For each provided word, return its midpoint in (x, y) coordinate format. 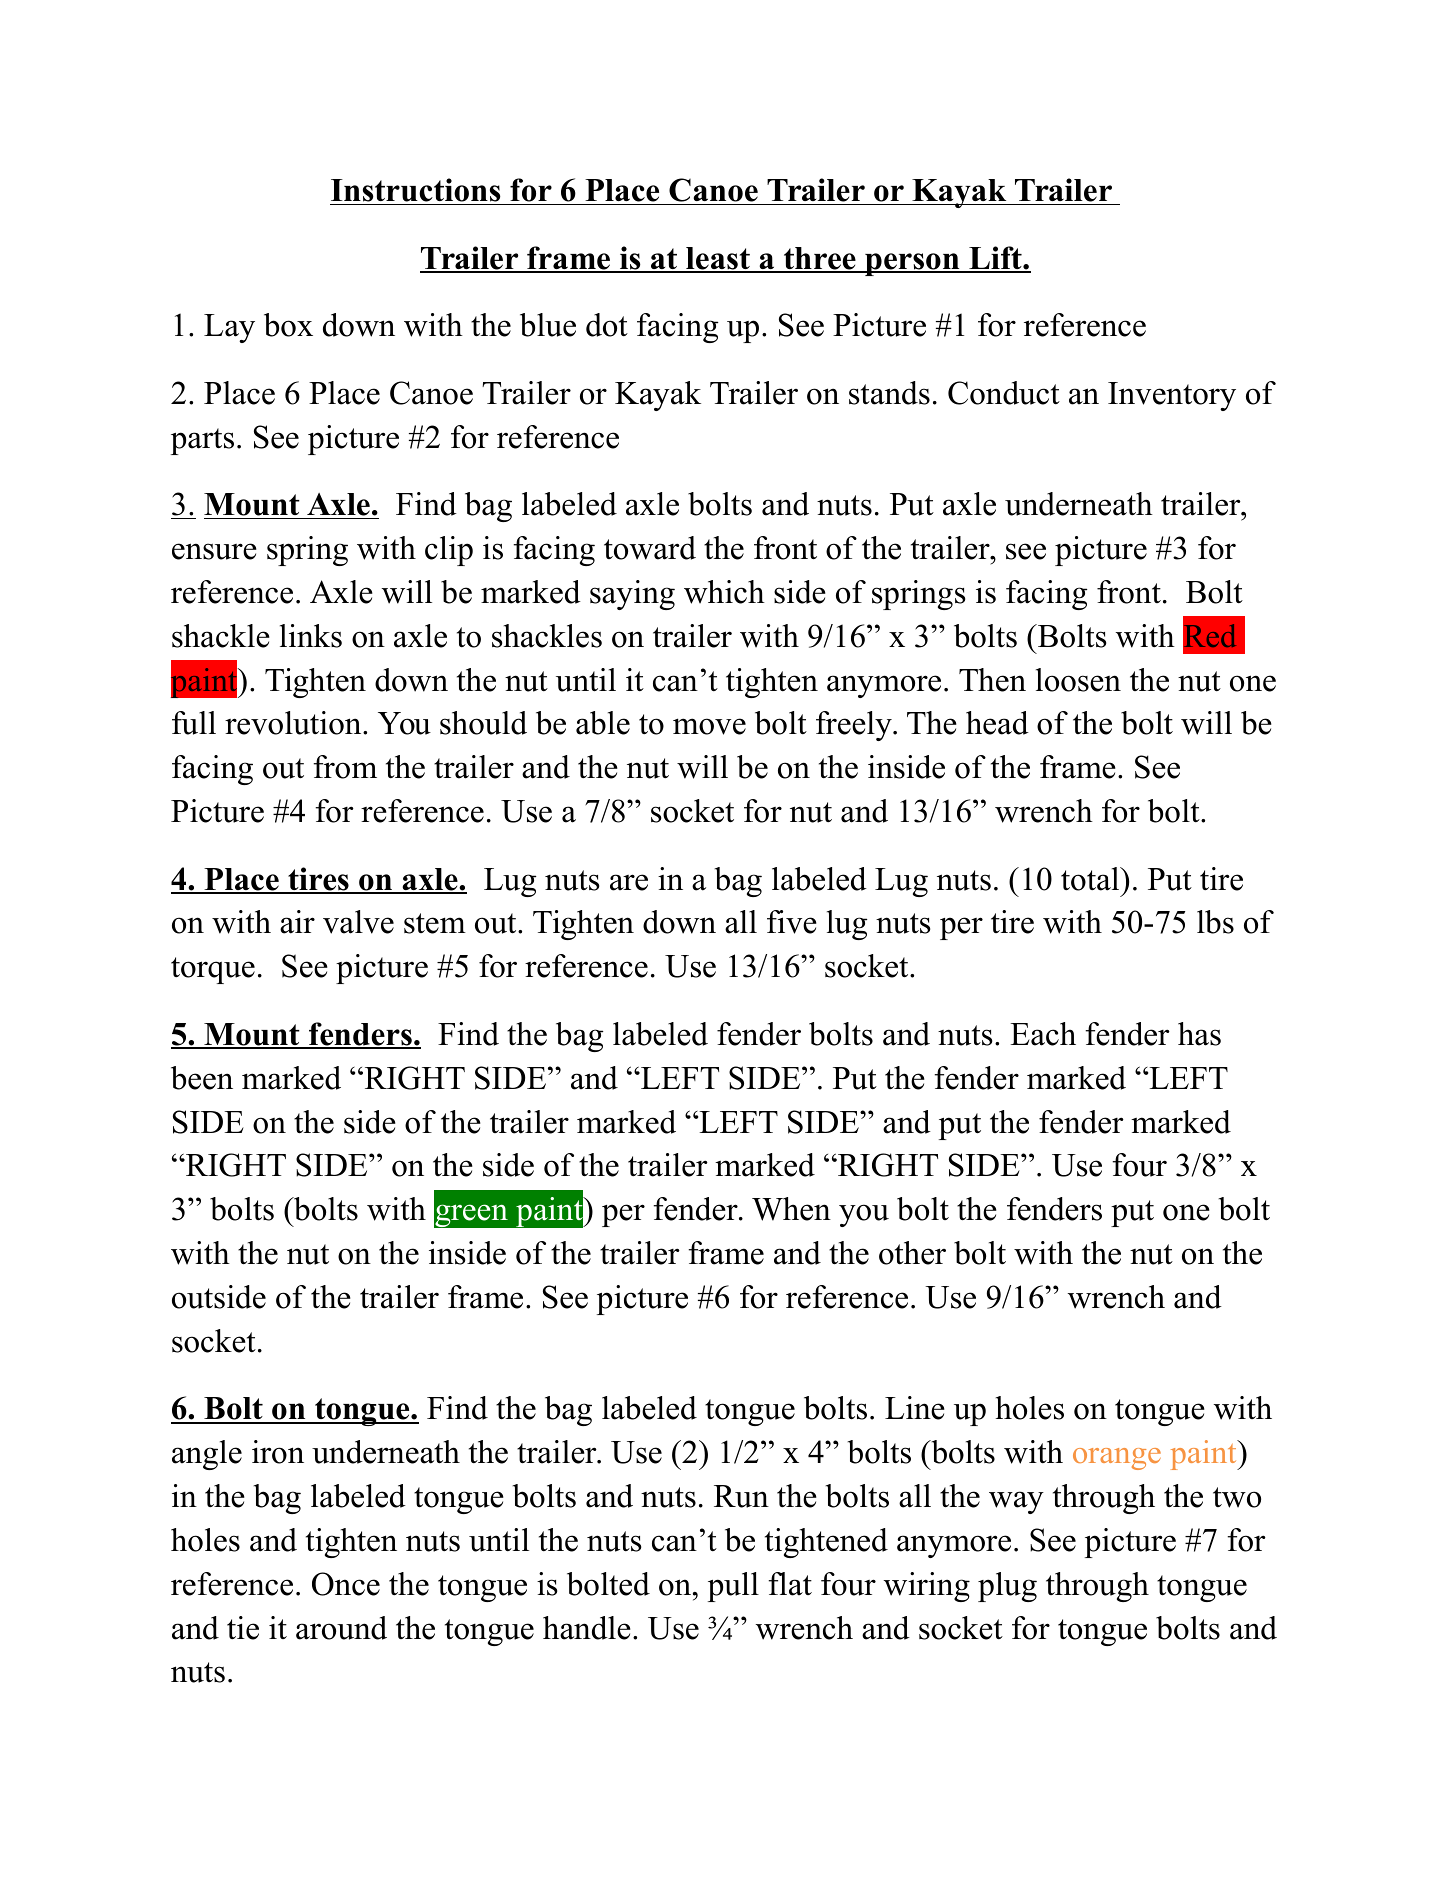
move (709, 726)
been (202, 1078)
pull (733, 1587)
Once (346, 1584)
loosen (1078, 680)
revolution (294, 723)
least (718, 259)
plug (1007, 1587)
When (791, 1209)
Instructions (416, 191)
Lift (995, 259)
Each (1043, 1034)
